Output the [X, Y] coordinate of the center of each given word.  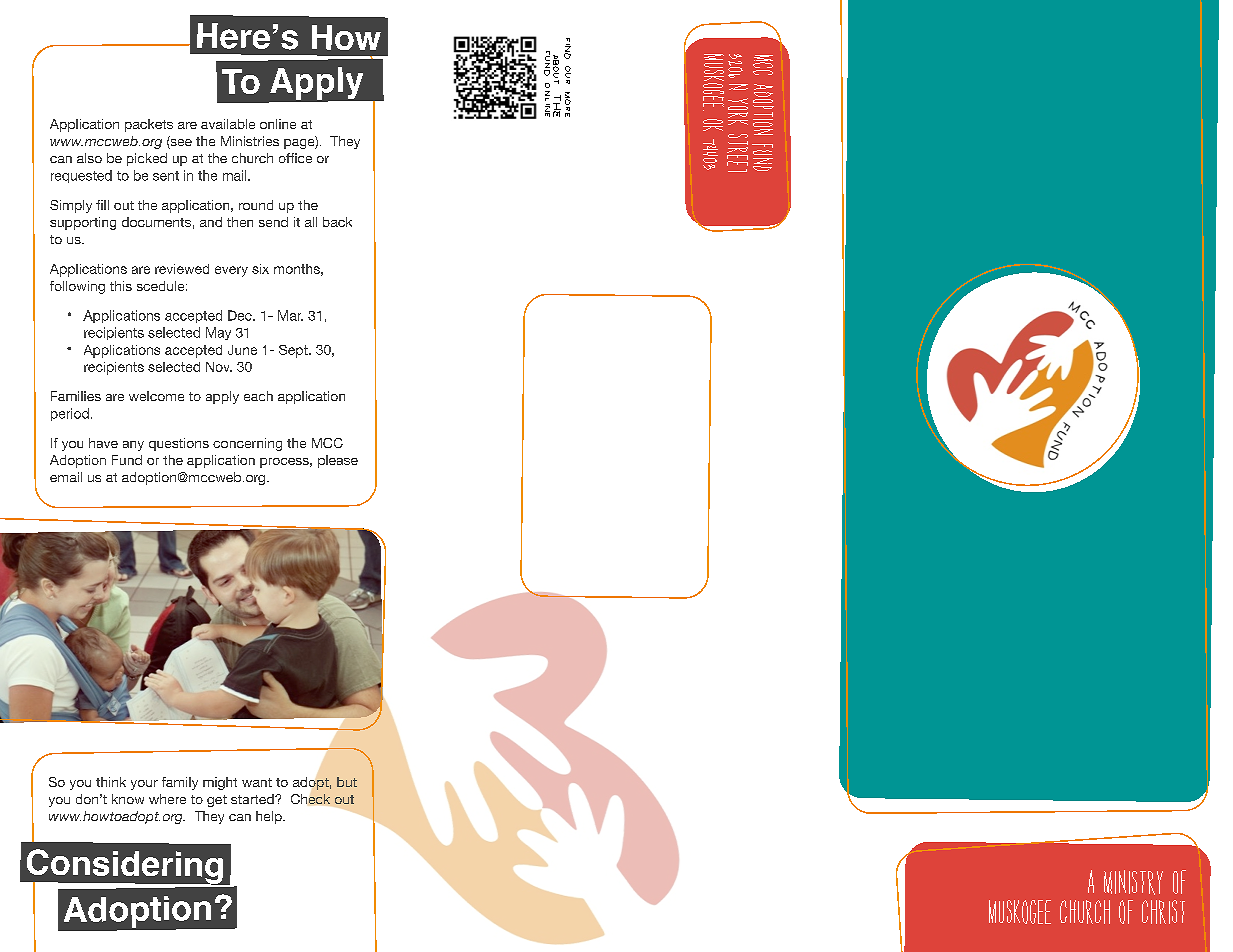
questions [179, 444]
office [295, 158]
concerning [247, 444]
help [270, 817]
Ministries [250, 141]
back [337, 222]
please [338, 461]
